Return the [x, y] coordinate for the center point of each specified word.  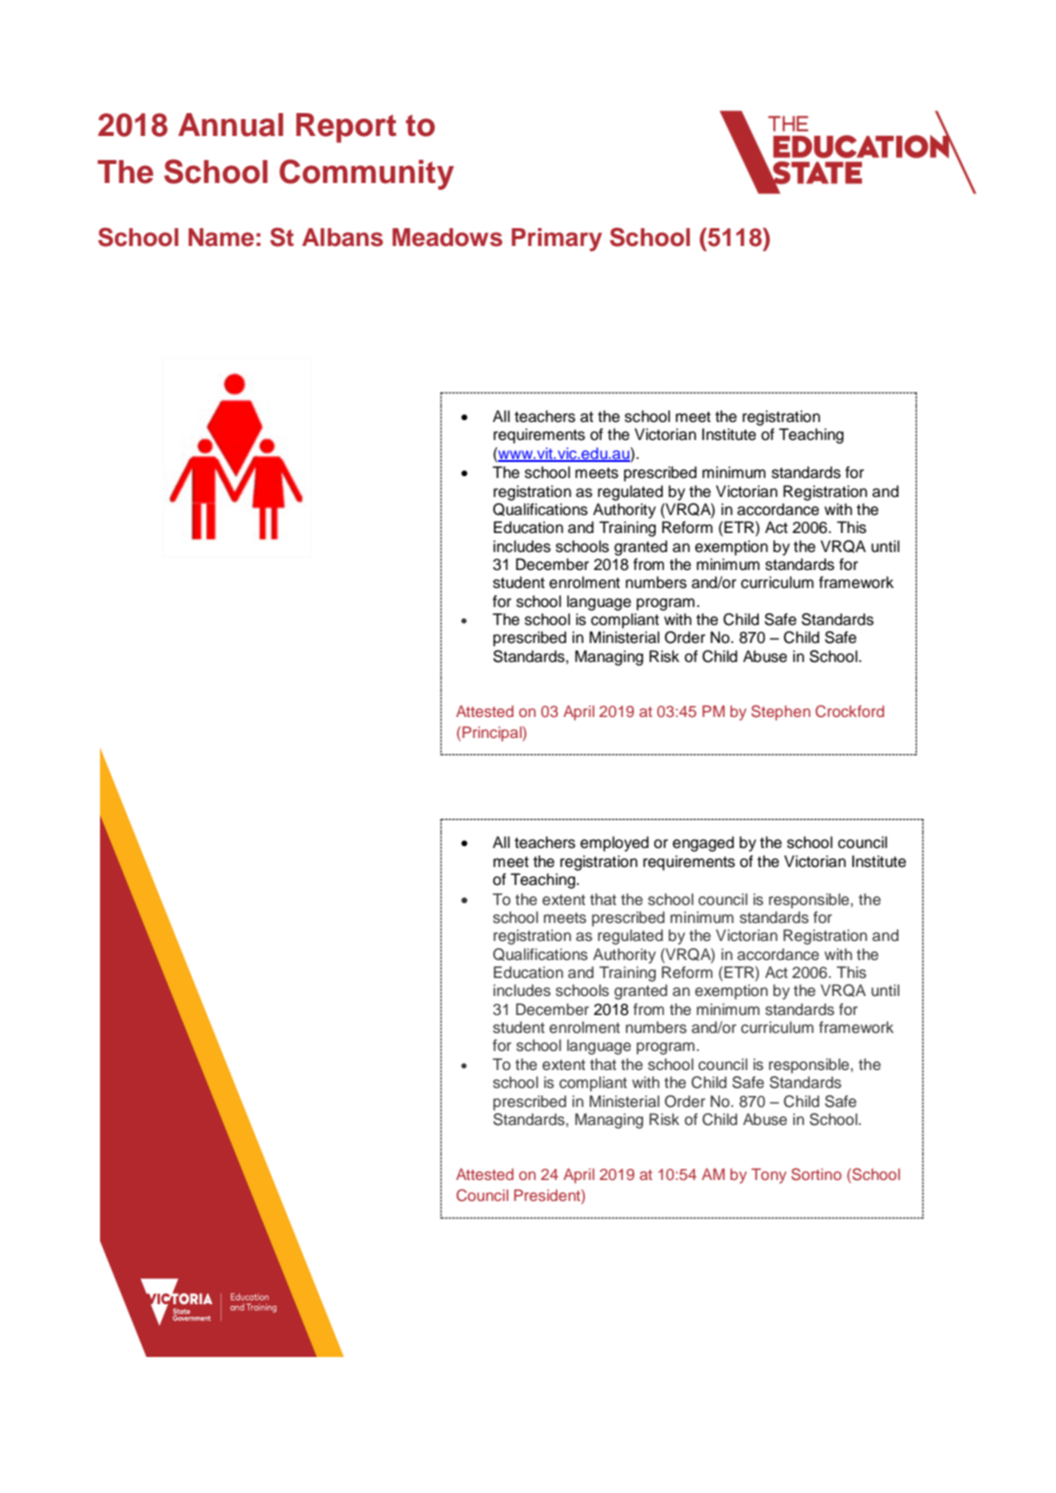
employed [614, 844]
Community [366, 174]
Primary [557, 240]
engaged [703, 844]
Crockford [849, 711]
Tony [768, 1176]
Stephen [780, 713]
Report [346, 128]
